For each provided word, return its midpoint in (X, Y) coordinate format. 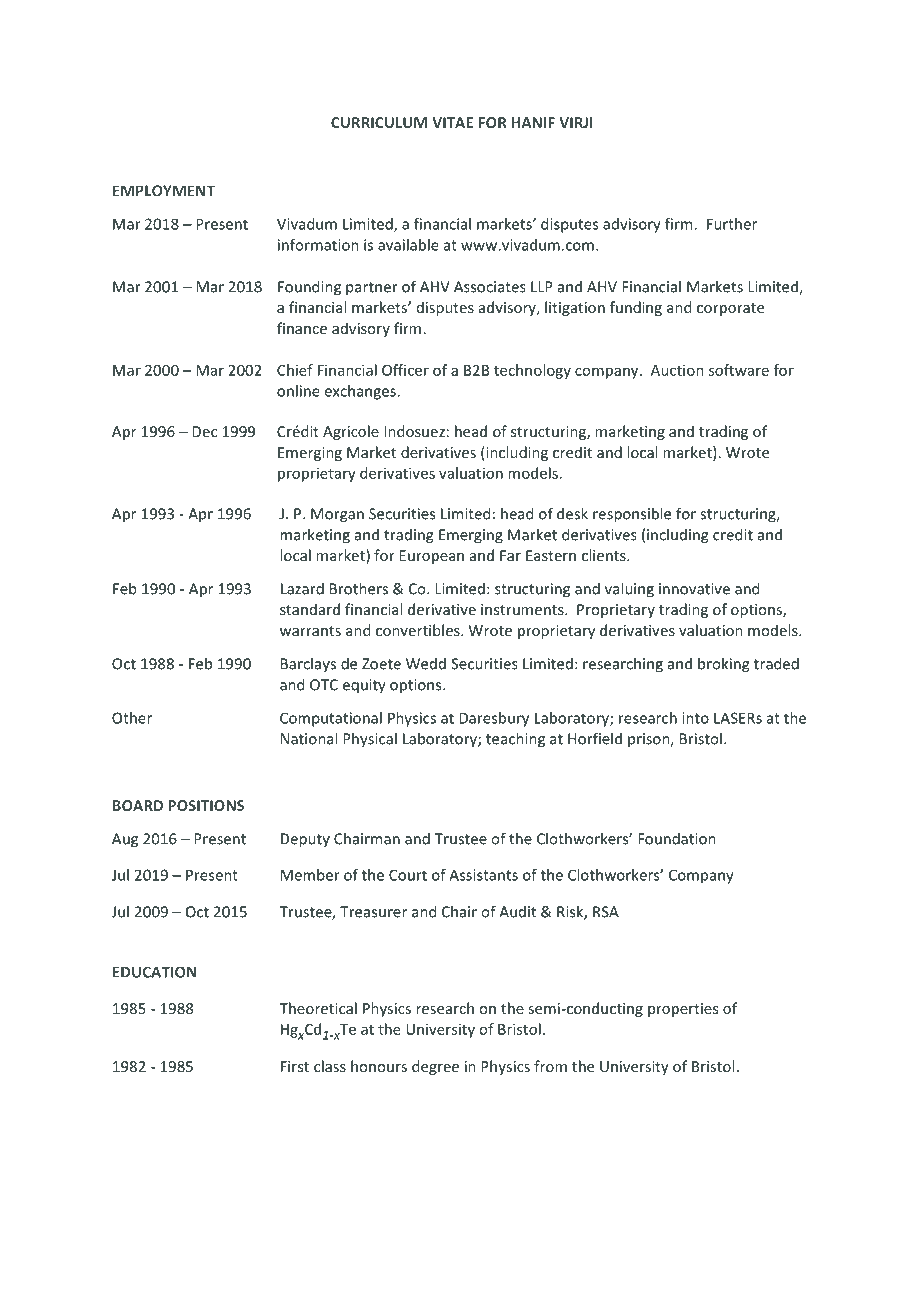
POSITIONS (206, 805)
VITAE (452, 122)
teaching (515, 740)
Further (732, 224)
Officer (405, 370)
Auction (677, 370)
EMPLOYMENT (164, 191)
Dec (204, 431)
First (295, 1066)
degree (435, 1067)
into (695, 718)
